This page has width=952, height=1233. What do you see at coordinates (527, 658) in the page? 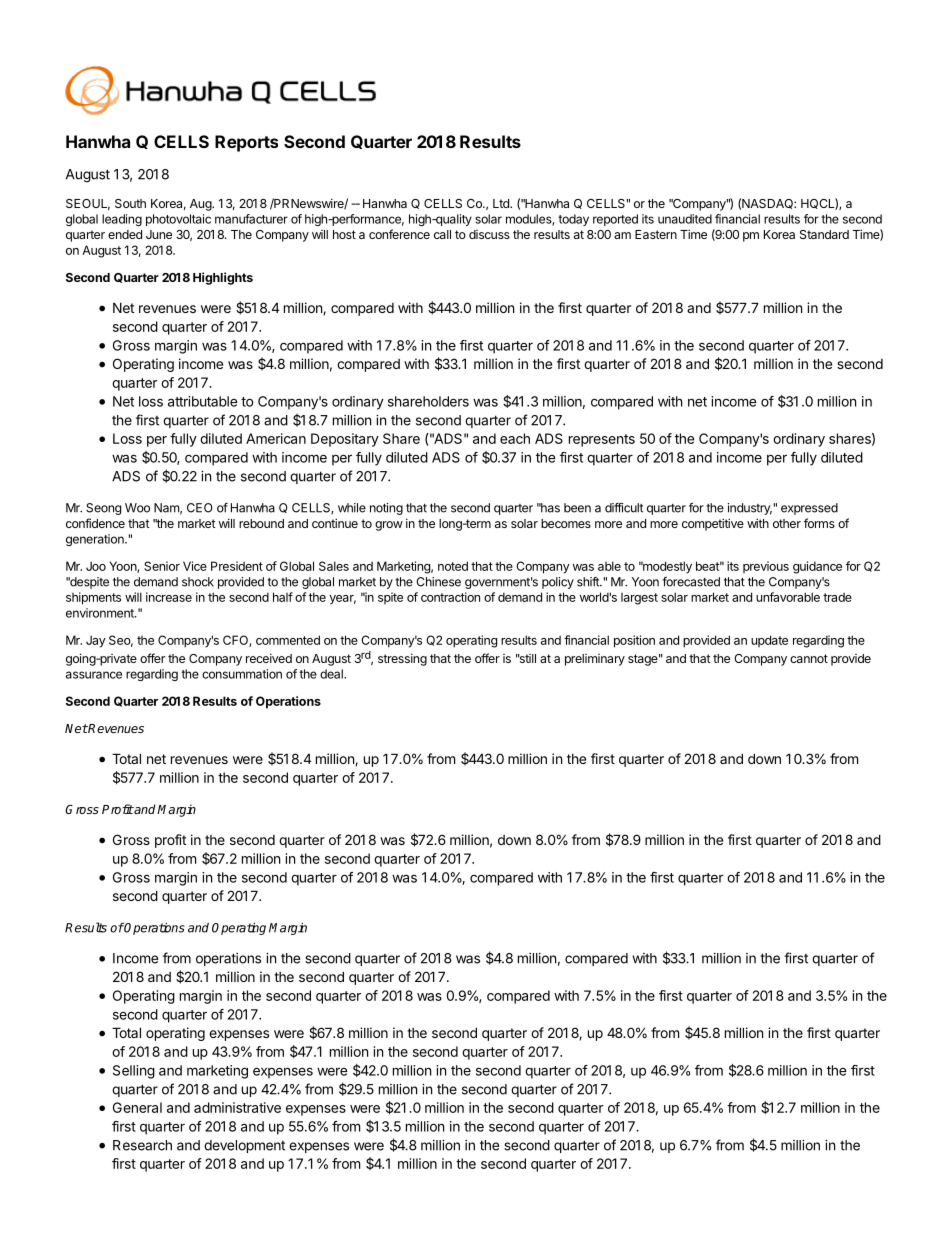
I see `still` at bounding box center [527, 658].
